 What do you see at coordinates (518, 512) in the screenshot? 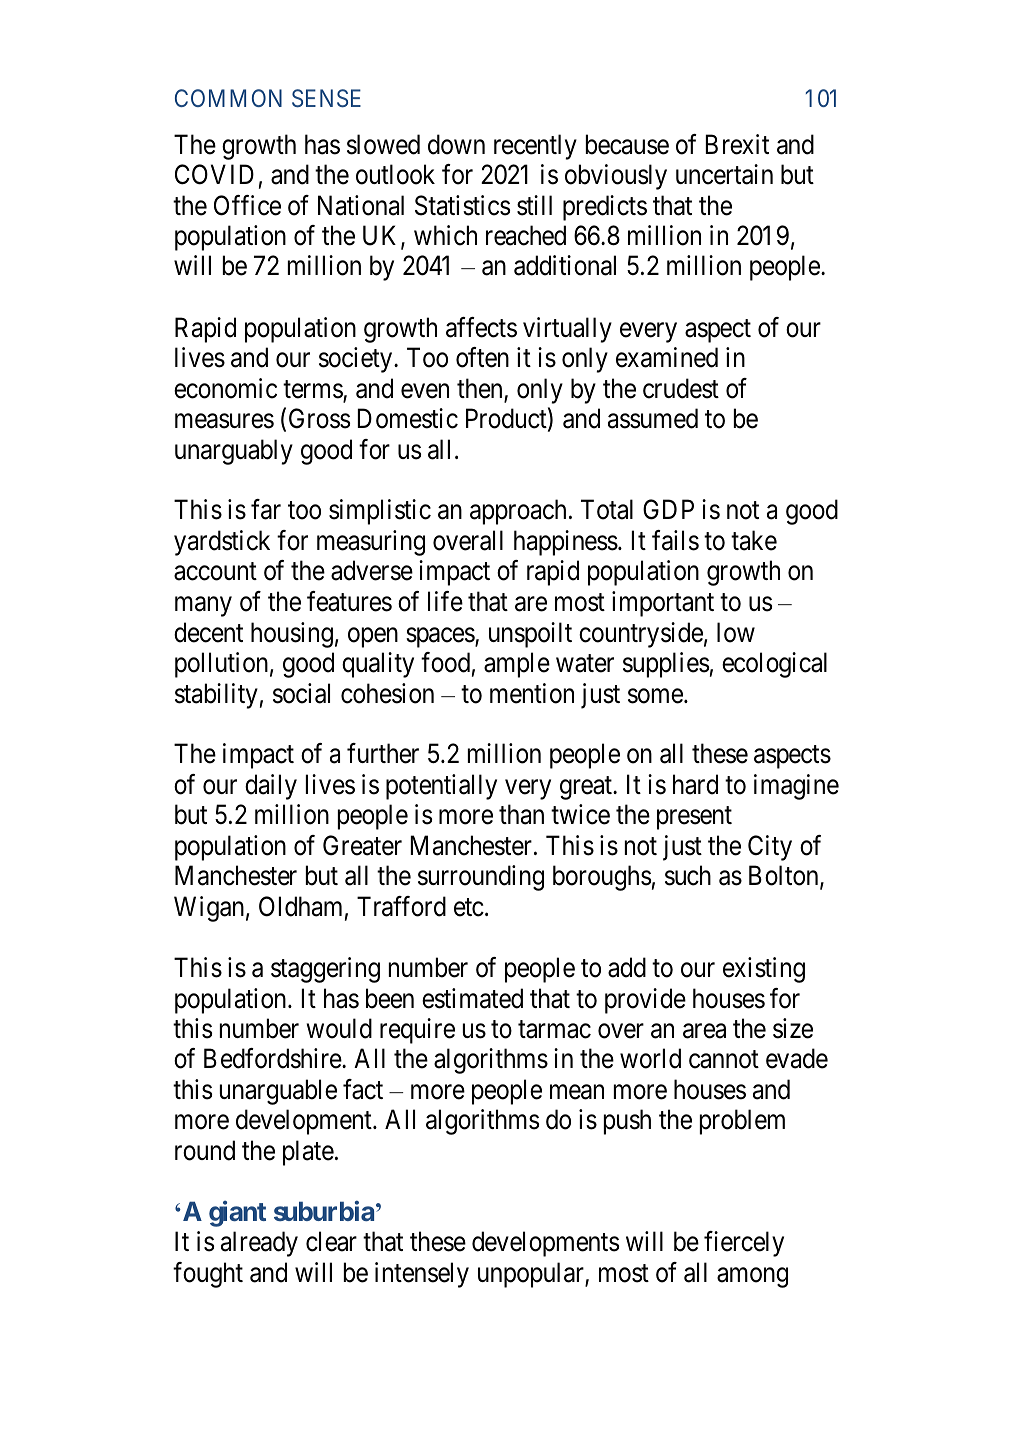
I see `approach` at bounding box center [518, 512].
